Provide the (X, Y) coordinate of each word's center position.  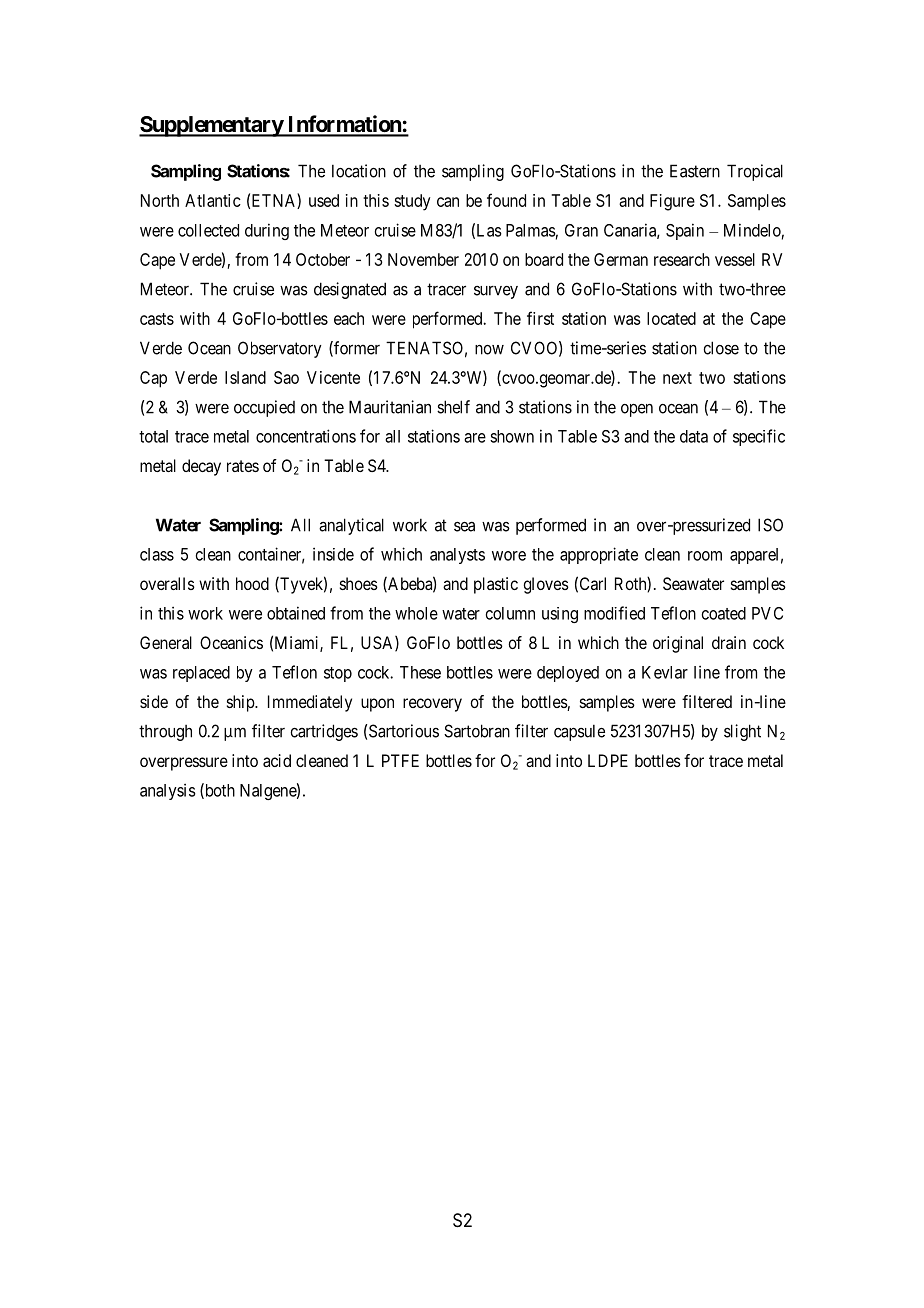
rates (243, 466)
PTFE (400, 760)
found (506, 200)
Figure (672, 202)
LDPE (608, 760)
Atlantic (213, 200)
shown (512, 436)
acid (277, 760)
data (694, 436)
